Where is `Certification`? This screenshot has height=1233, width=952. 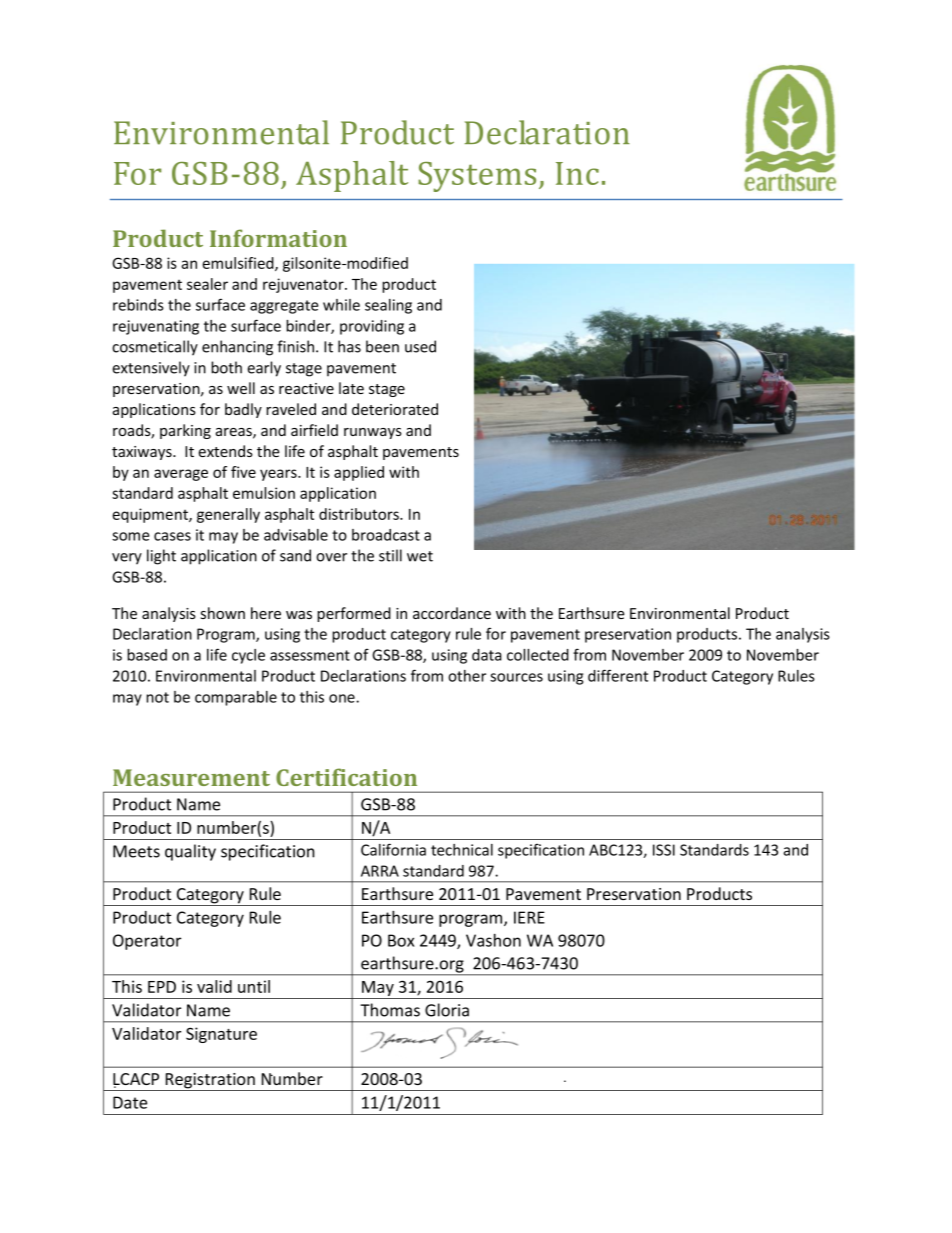 Certification is located at coordinates (346, 777).
